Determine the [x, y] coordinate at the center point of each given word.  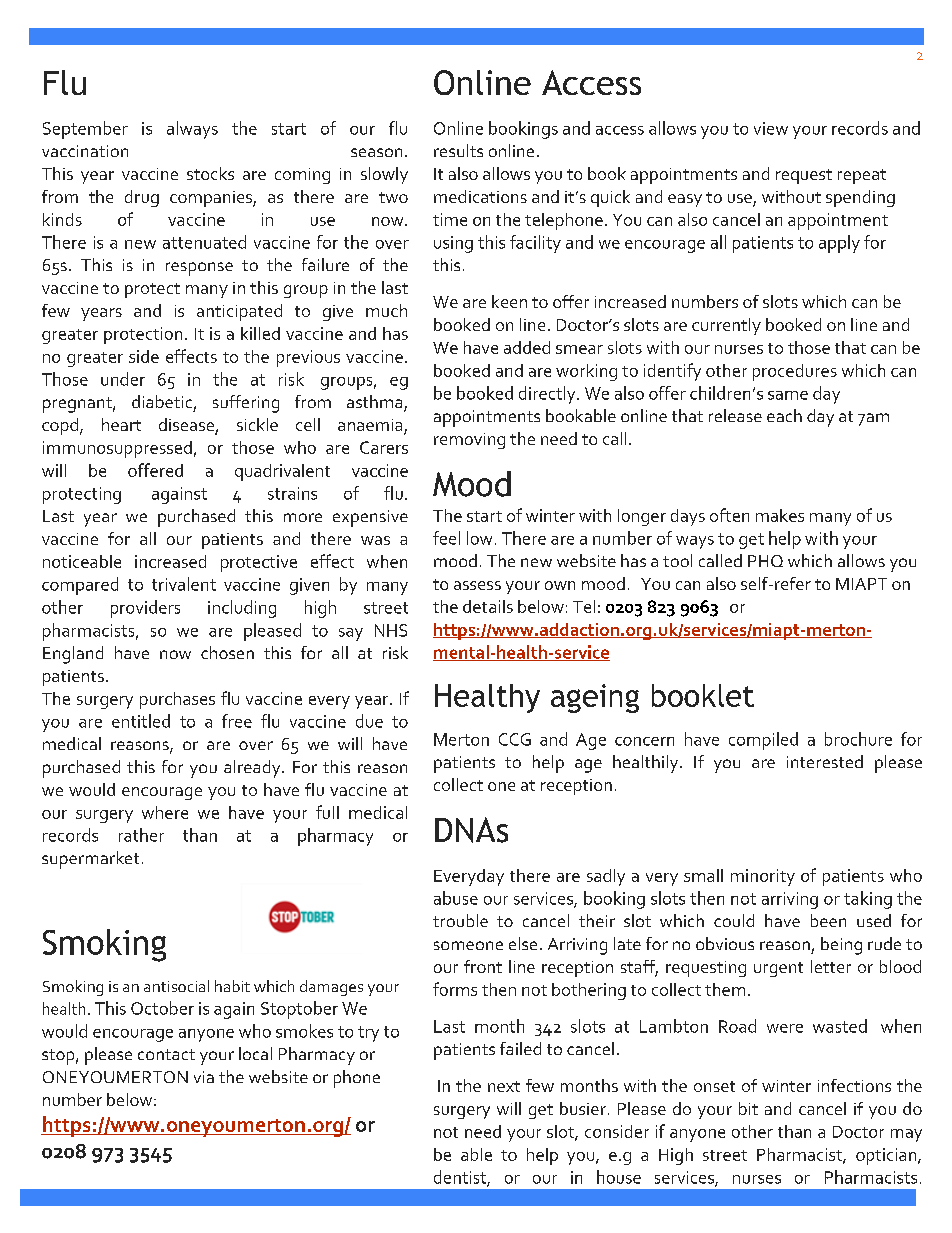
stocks [210, 173]
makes [780, 515]
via [204, 1077]
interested [825, 761]
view [771, 128]
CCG [515, 739]
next [504, 1086]
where [165, 812]
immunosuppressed [117, 449]
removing [469, 441]
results [458, 150]
